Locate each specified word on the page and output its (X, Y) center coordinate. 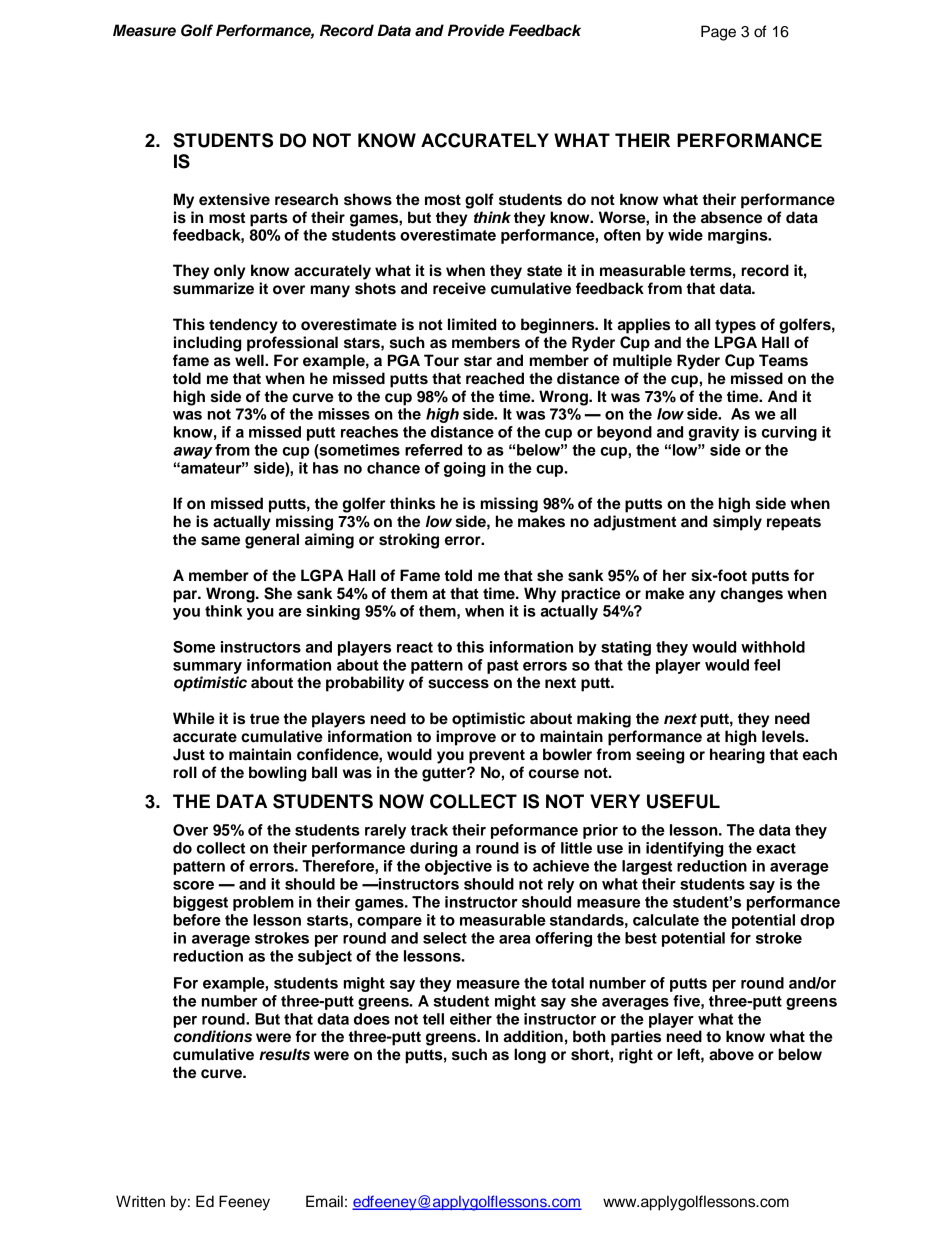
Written (140, 1201)
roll (185, 772)
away (193, 453)
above (731, 1054)
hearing (737, 756)
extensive (234, 199)
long (530, 1056)
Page (718, 33)
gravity (713, 433)
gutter (445, 774)
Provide (476, 30)
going (465, 469)
